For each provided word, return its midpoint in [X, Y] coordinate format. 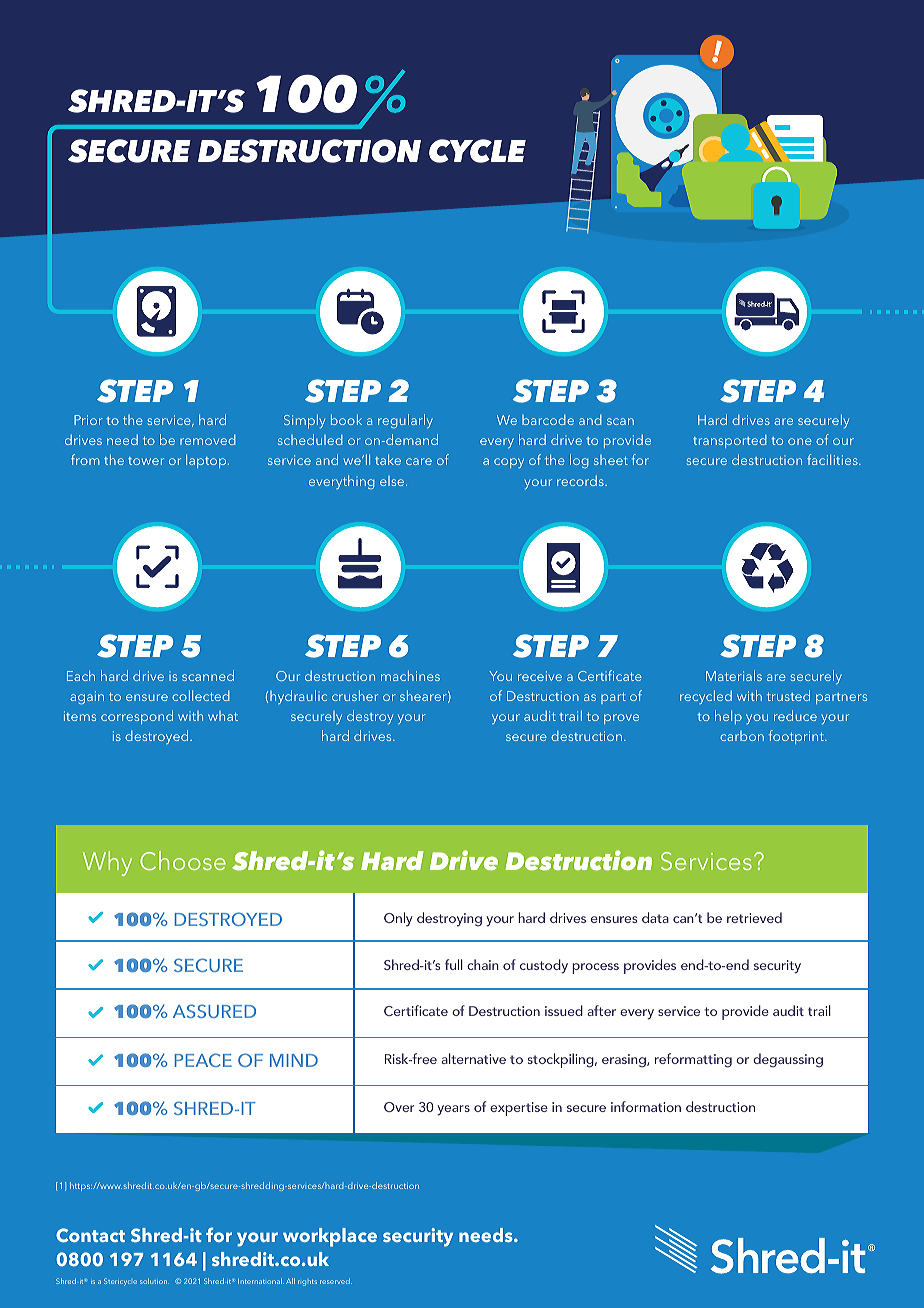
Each [81, 675]
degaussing [788, 1060]
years [453, 1110]
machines [410, 675]
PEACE [203, 1060]
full [454, 964]
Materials [734, 675]
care [419, 461]
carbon [742, 736]
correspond [137, 717]
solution [154, 1281]
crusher [355, 695]
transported [730, 441]
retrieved [754, 917]
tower [146, 461]
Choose [183, 861]
